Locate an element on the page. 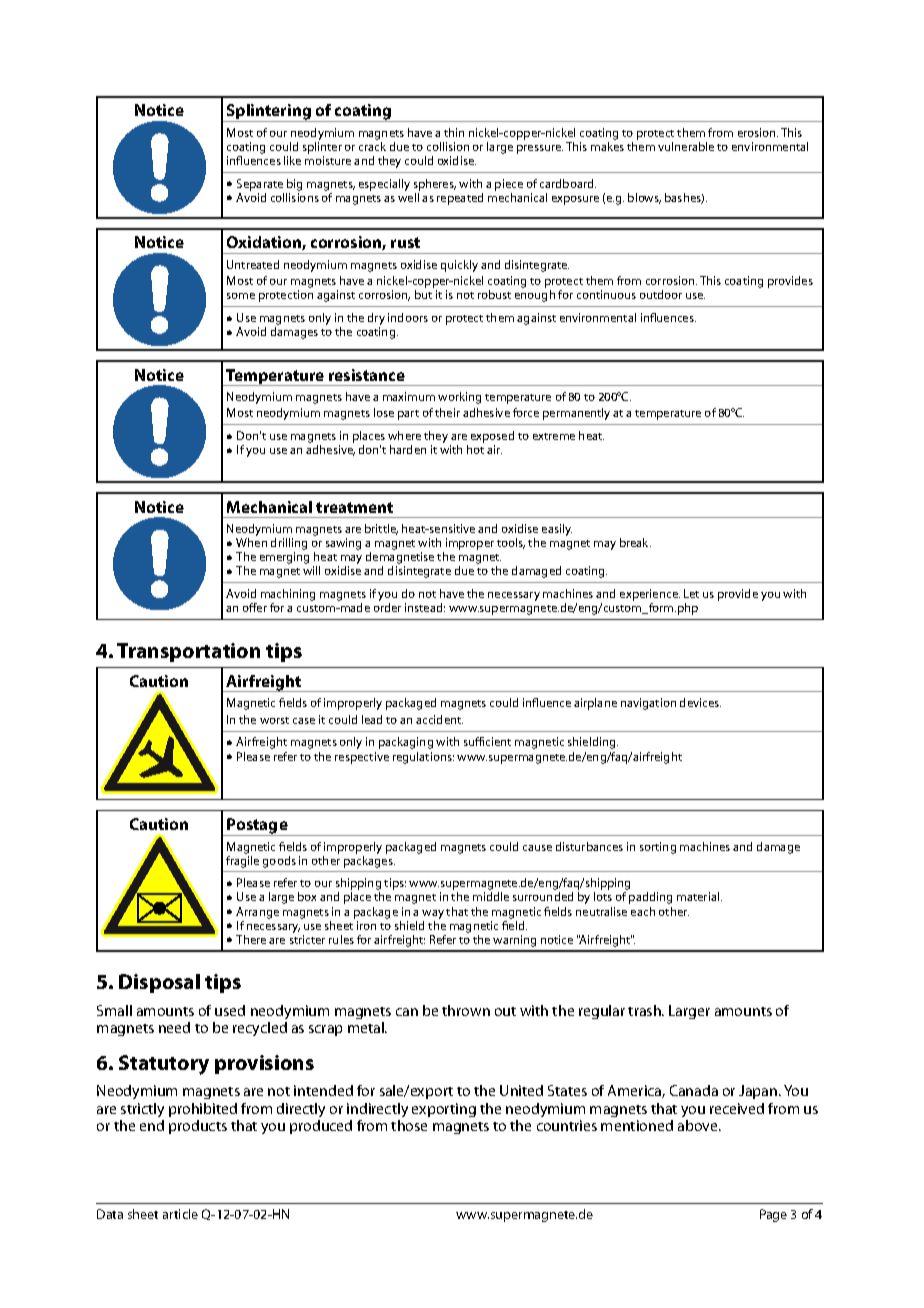 This image has width=924, height=1308. vulnerable is located at coordinates (686, 146).
